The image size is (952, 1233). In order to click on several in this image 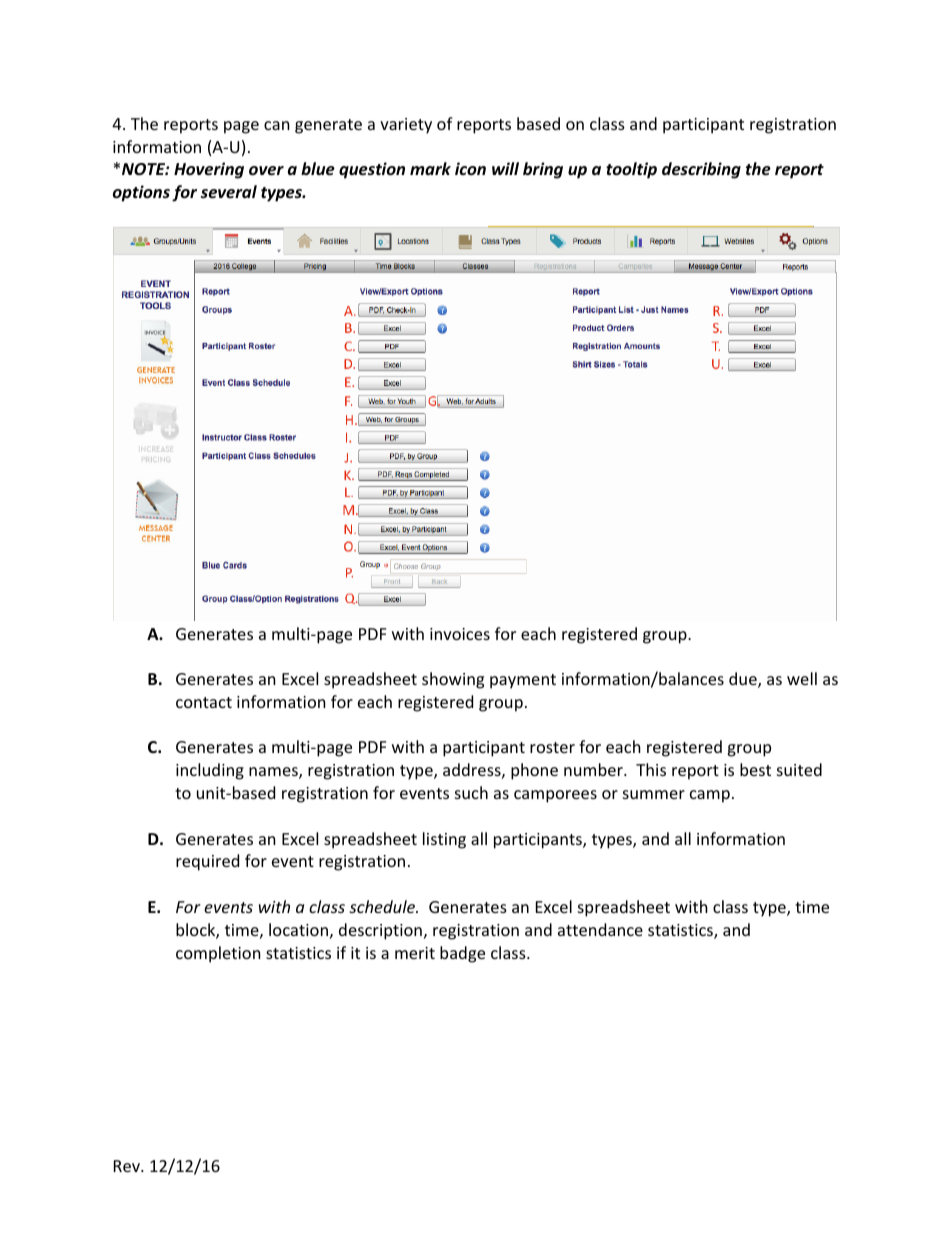, I will do `click(229, 192)`.
